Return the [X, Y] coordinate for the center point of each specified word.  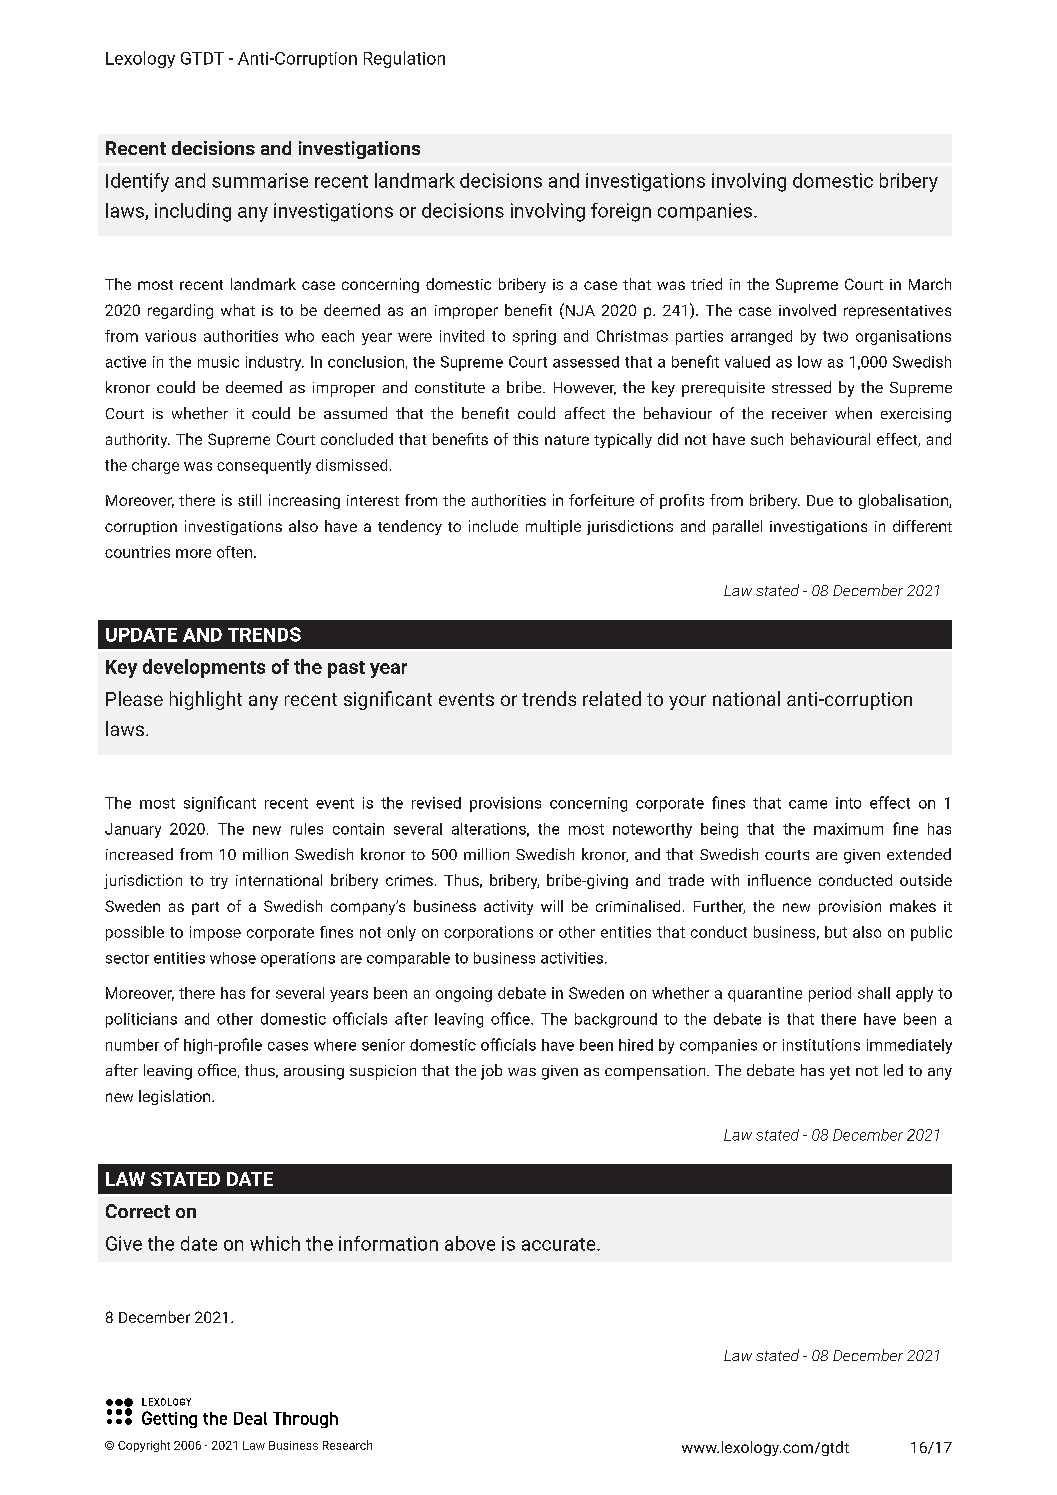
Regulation [404, 59]
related [612, 698]
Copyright [144, 1446]
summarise [260, 180]
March [930, 284]
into [848, 803]
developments [204, 668]
